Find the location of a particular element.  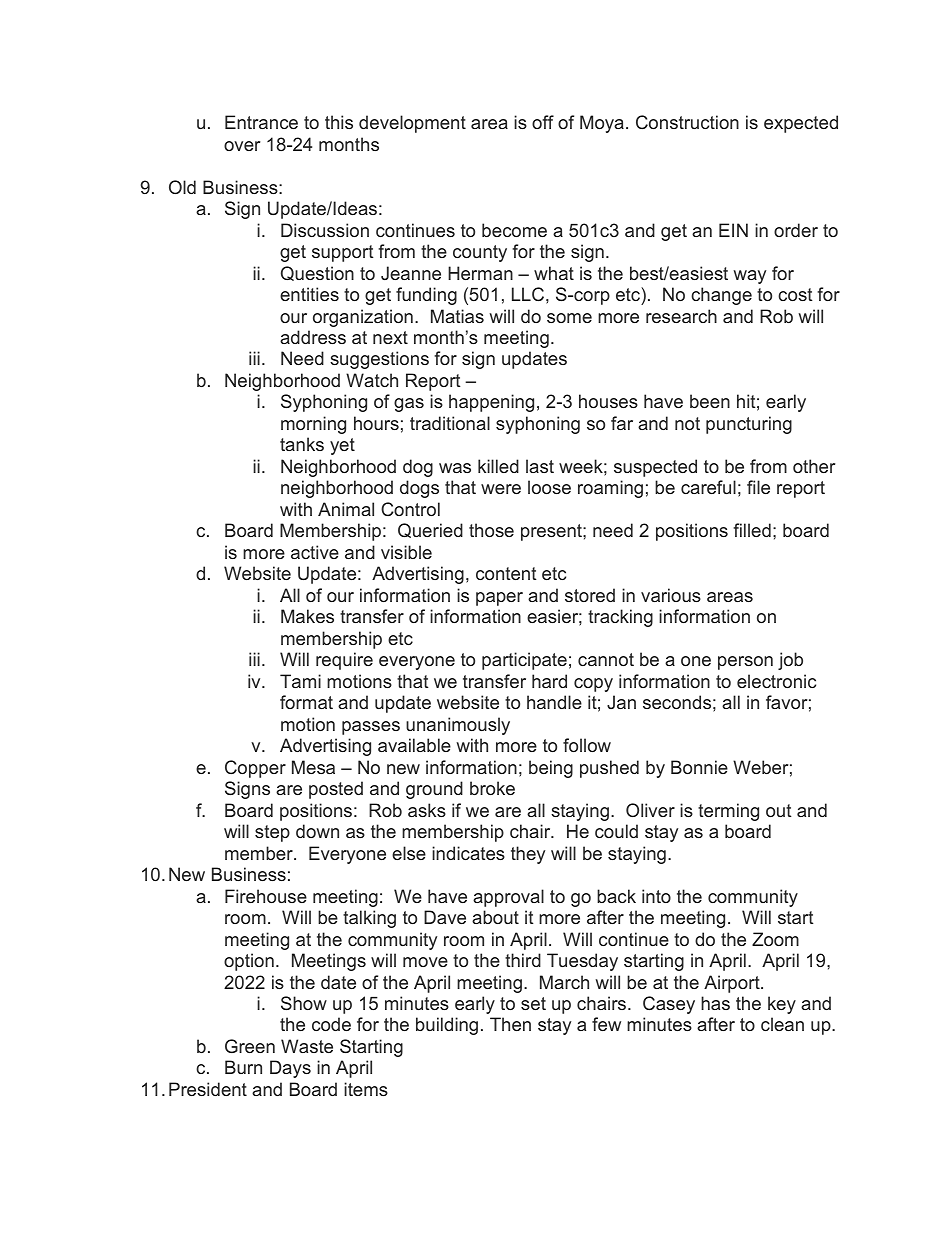

Burn is located at coordinates (243, 1067).
